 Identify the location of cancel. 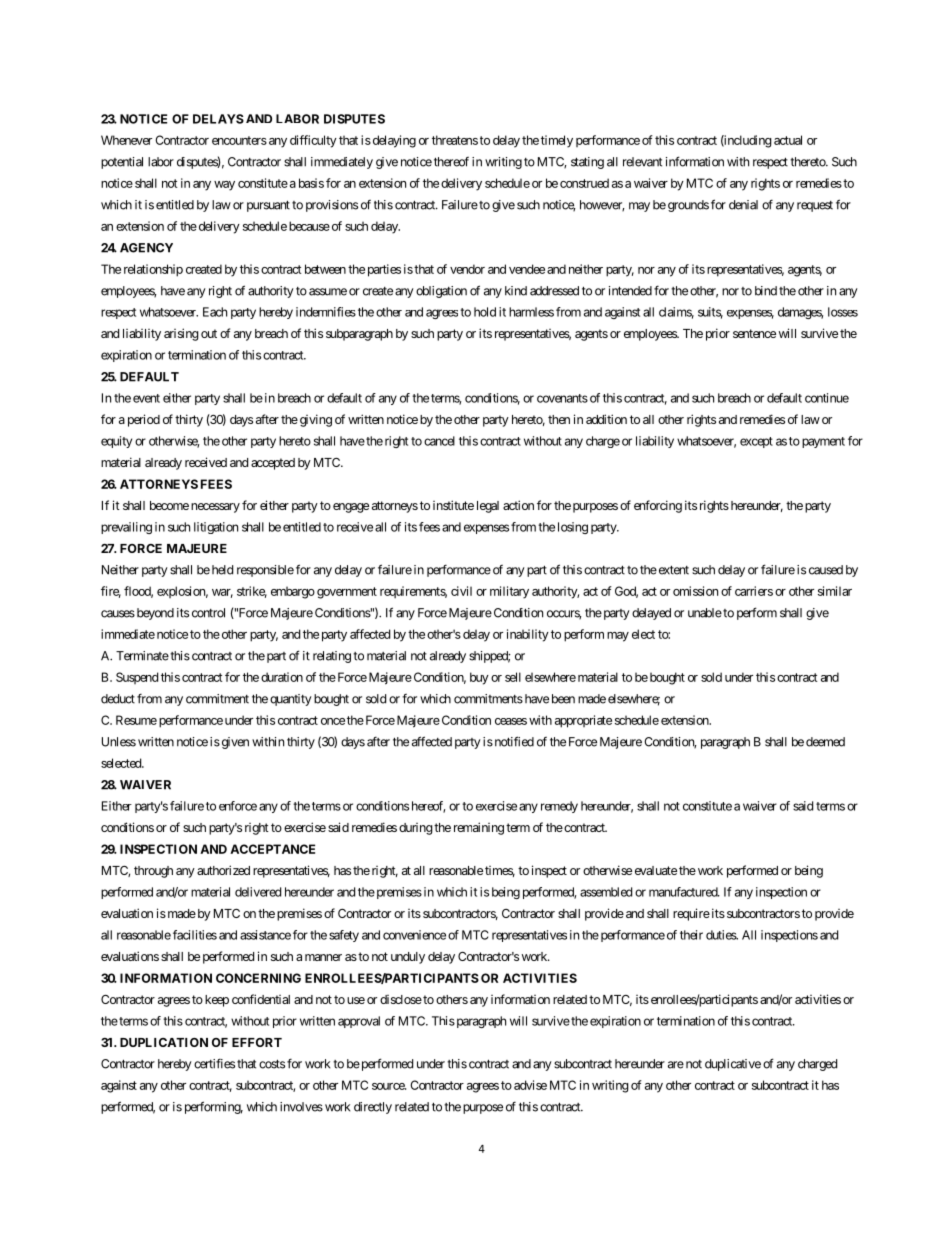
(439, 441).
